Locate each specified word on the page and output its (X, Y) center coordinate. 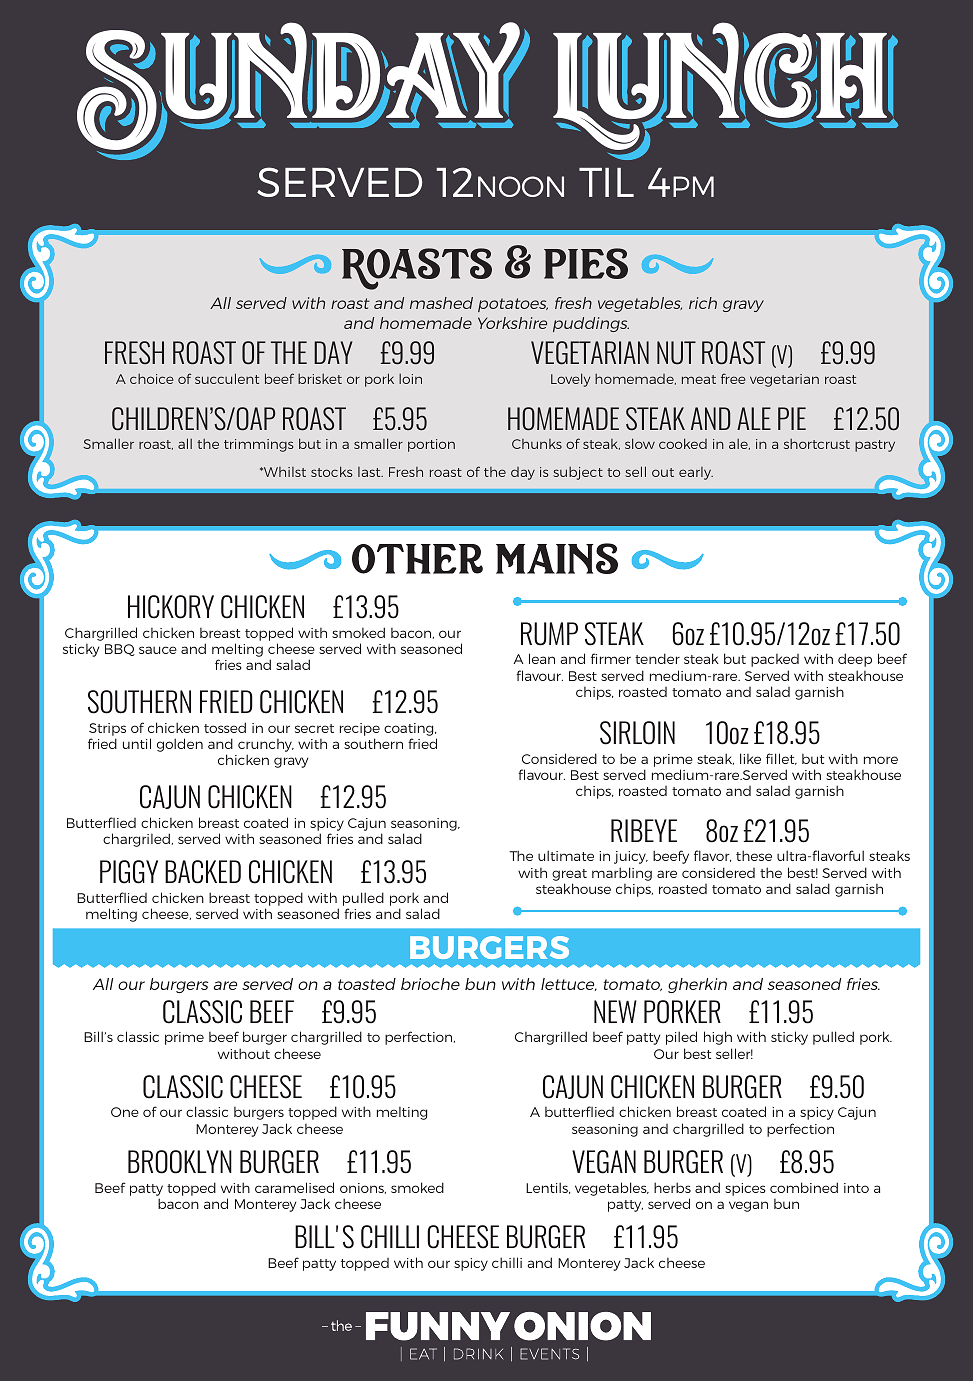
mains (557, 558)
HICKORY (171, 607)
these (754, 855)
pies (586, 263)
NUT (676, 353)
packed (775, 660)
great (569, 875)
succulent (227, 378)
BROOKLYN (180, 1162)
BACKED (203, 872)
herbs (672, 1187)
